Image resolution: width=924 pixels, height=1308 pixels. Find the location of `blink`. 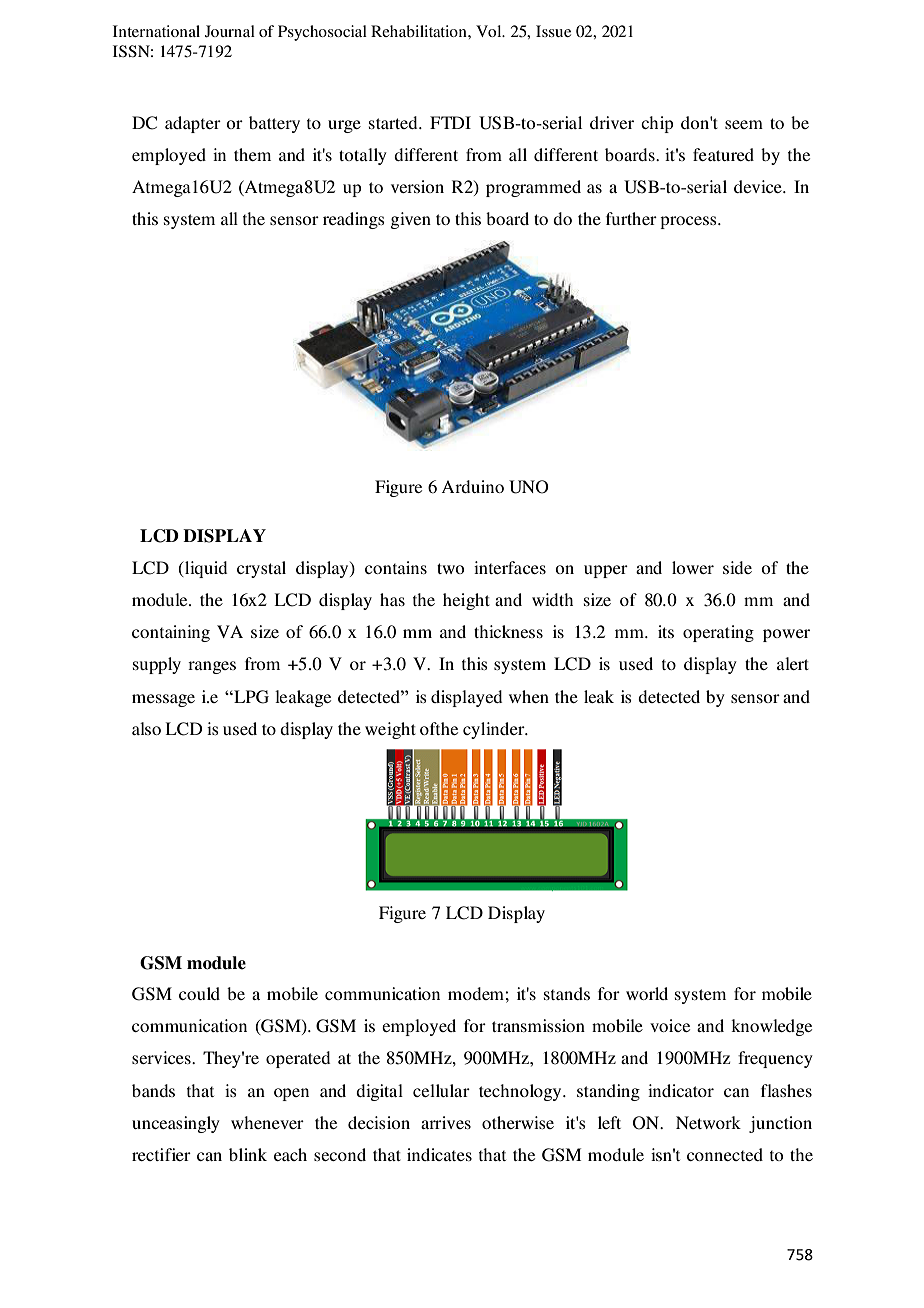

blink is located at coordinates (248, 1154).
